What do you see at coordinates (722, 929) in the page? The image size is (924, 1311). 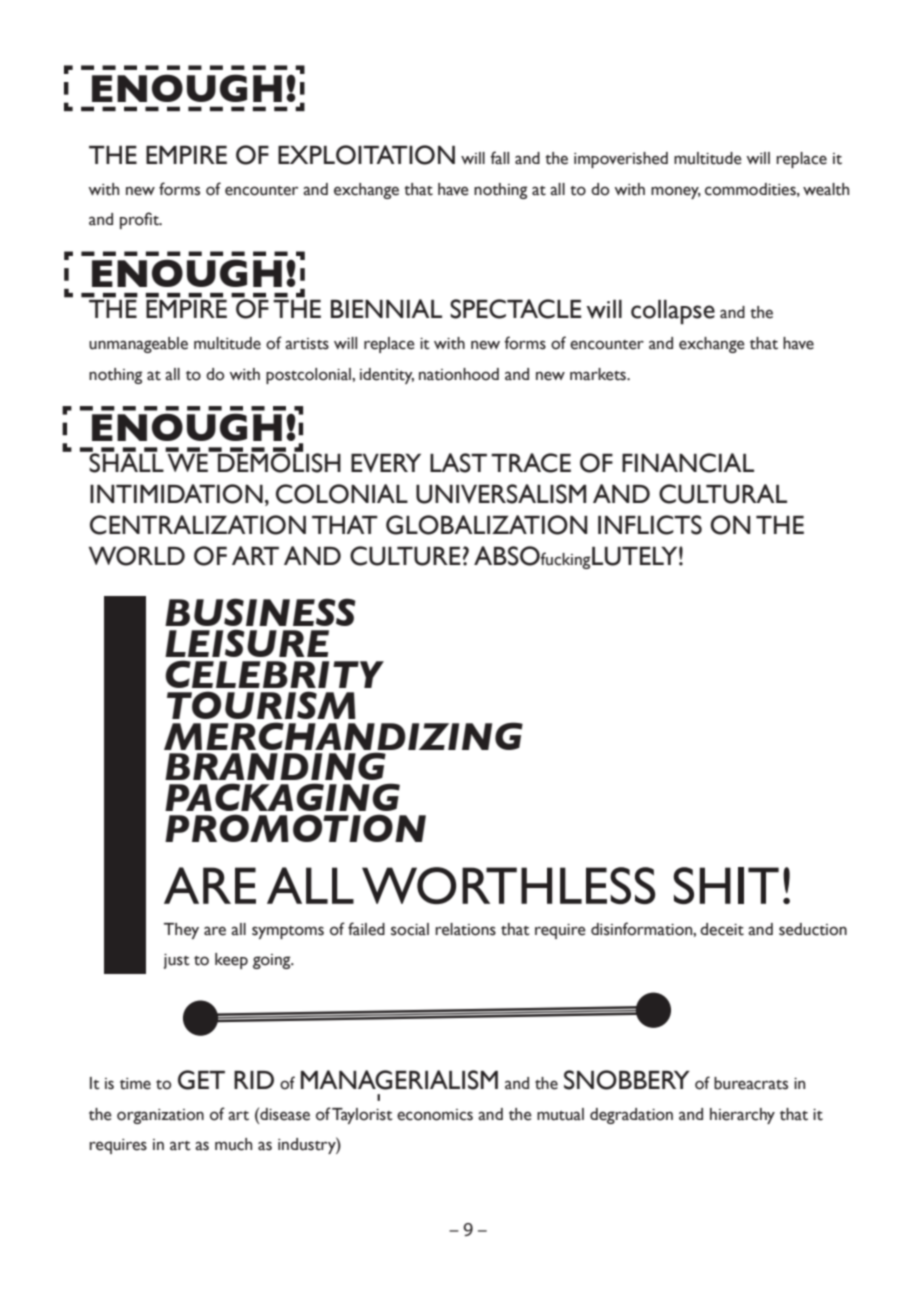 I see `deceit` at bounding box center [722, 929].
